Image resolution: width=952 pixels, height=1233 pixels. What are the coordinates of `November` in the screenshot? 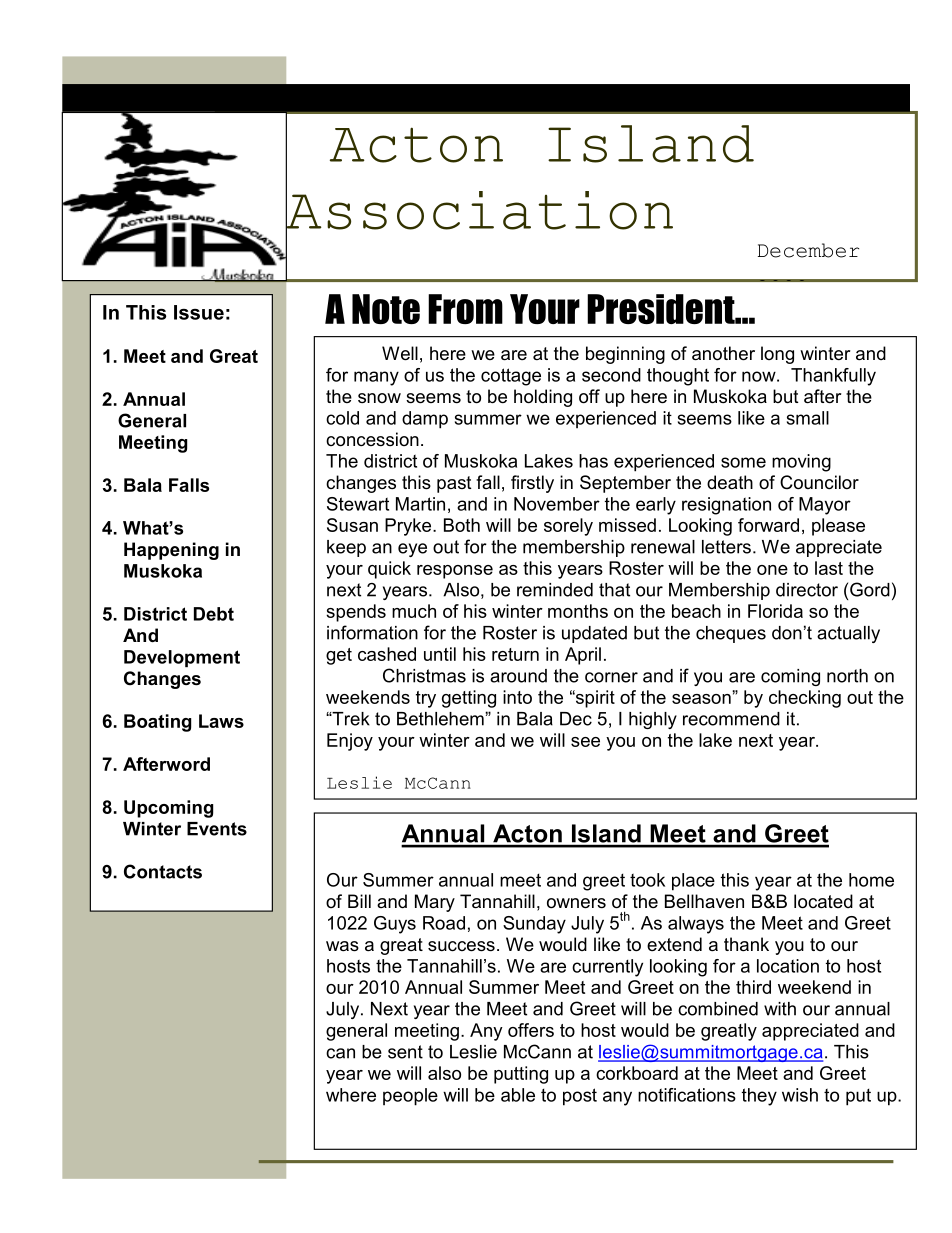 It's located at (557, 504).
